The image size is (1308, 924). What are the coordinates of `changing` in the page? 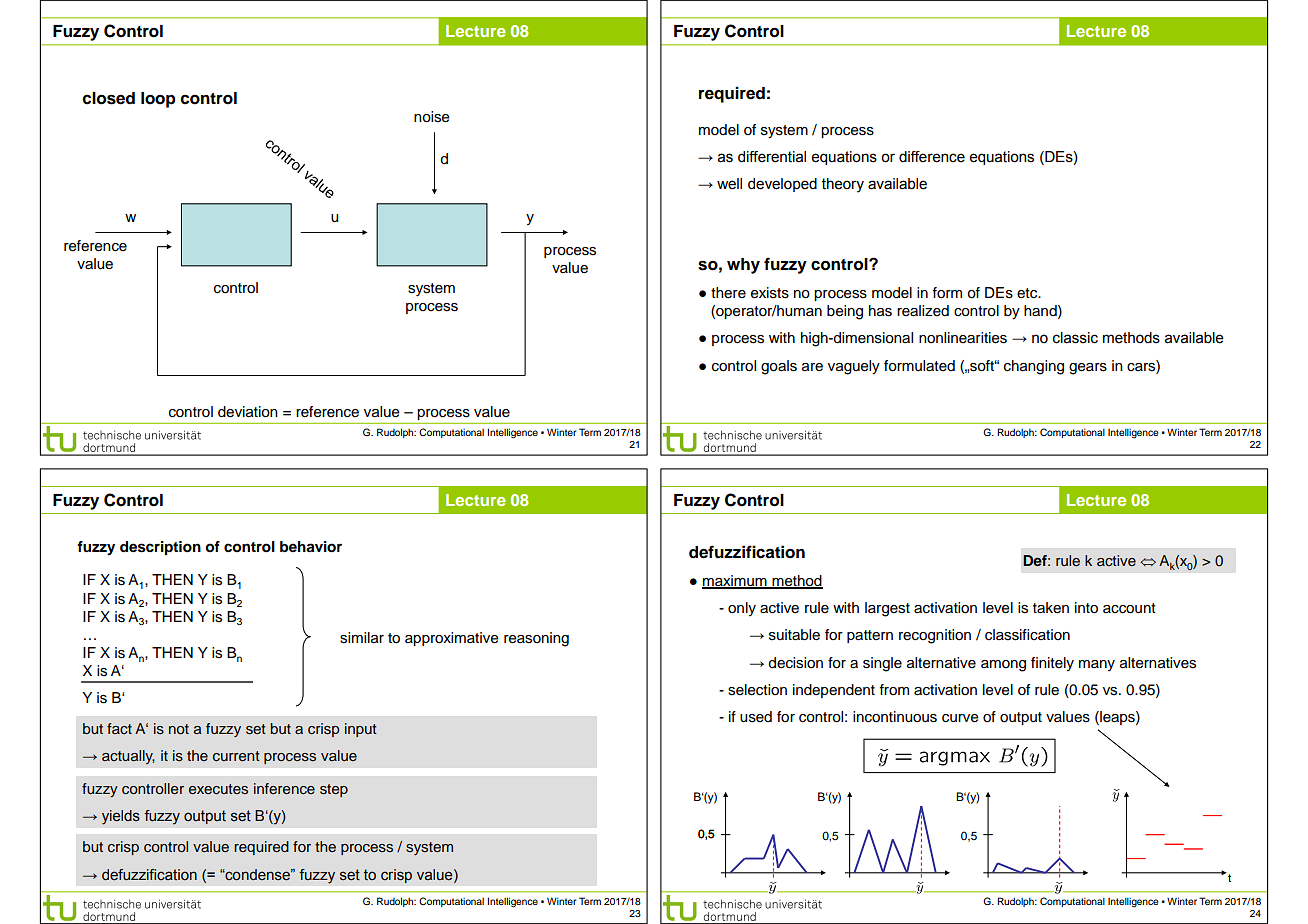 It's located at (1034, 367).
